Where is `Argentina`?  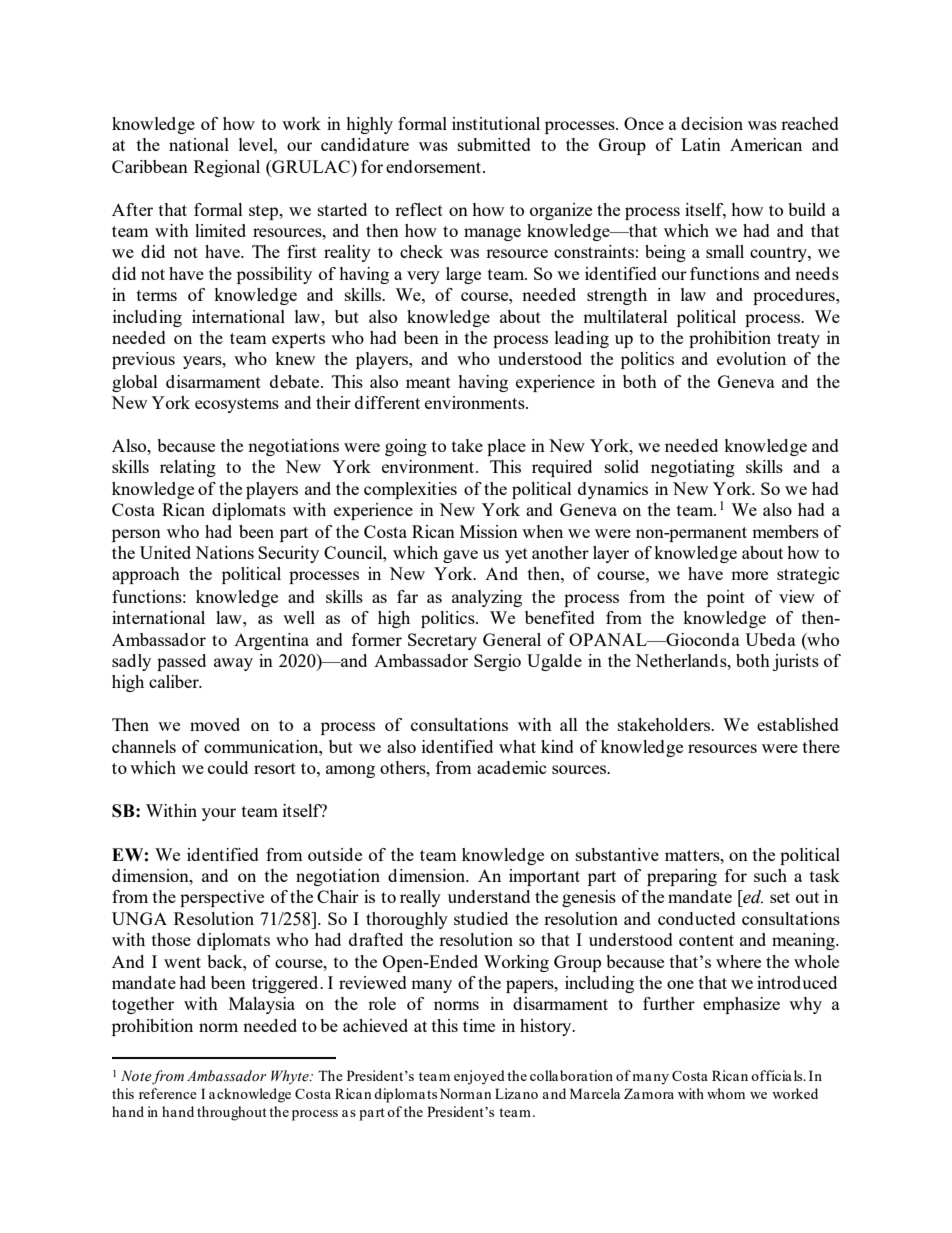 Argentina is located at coordinates (271, 641).
